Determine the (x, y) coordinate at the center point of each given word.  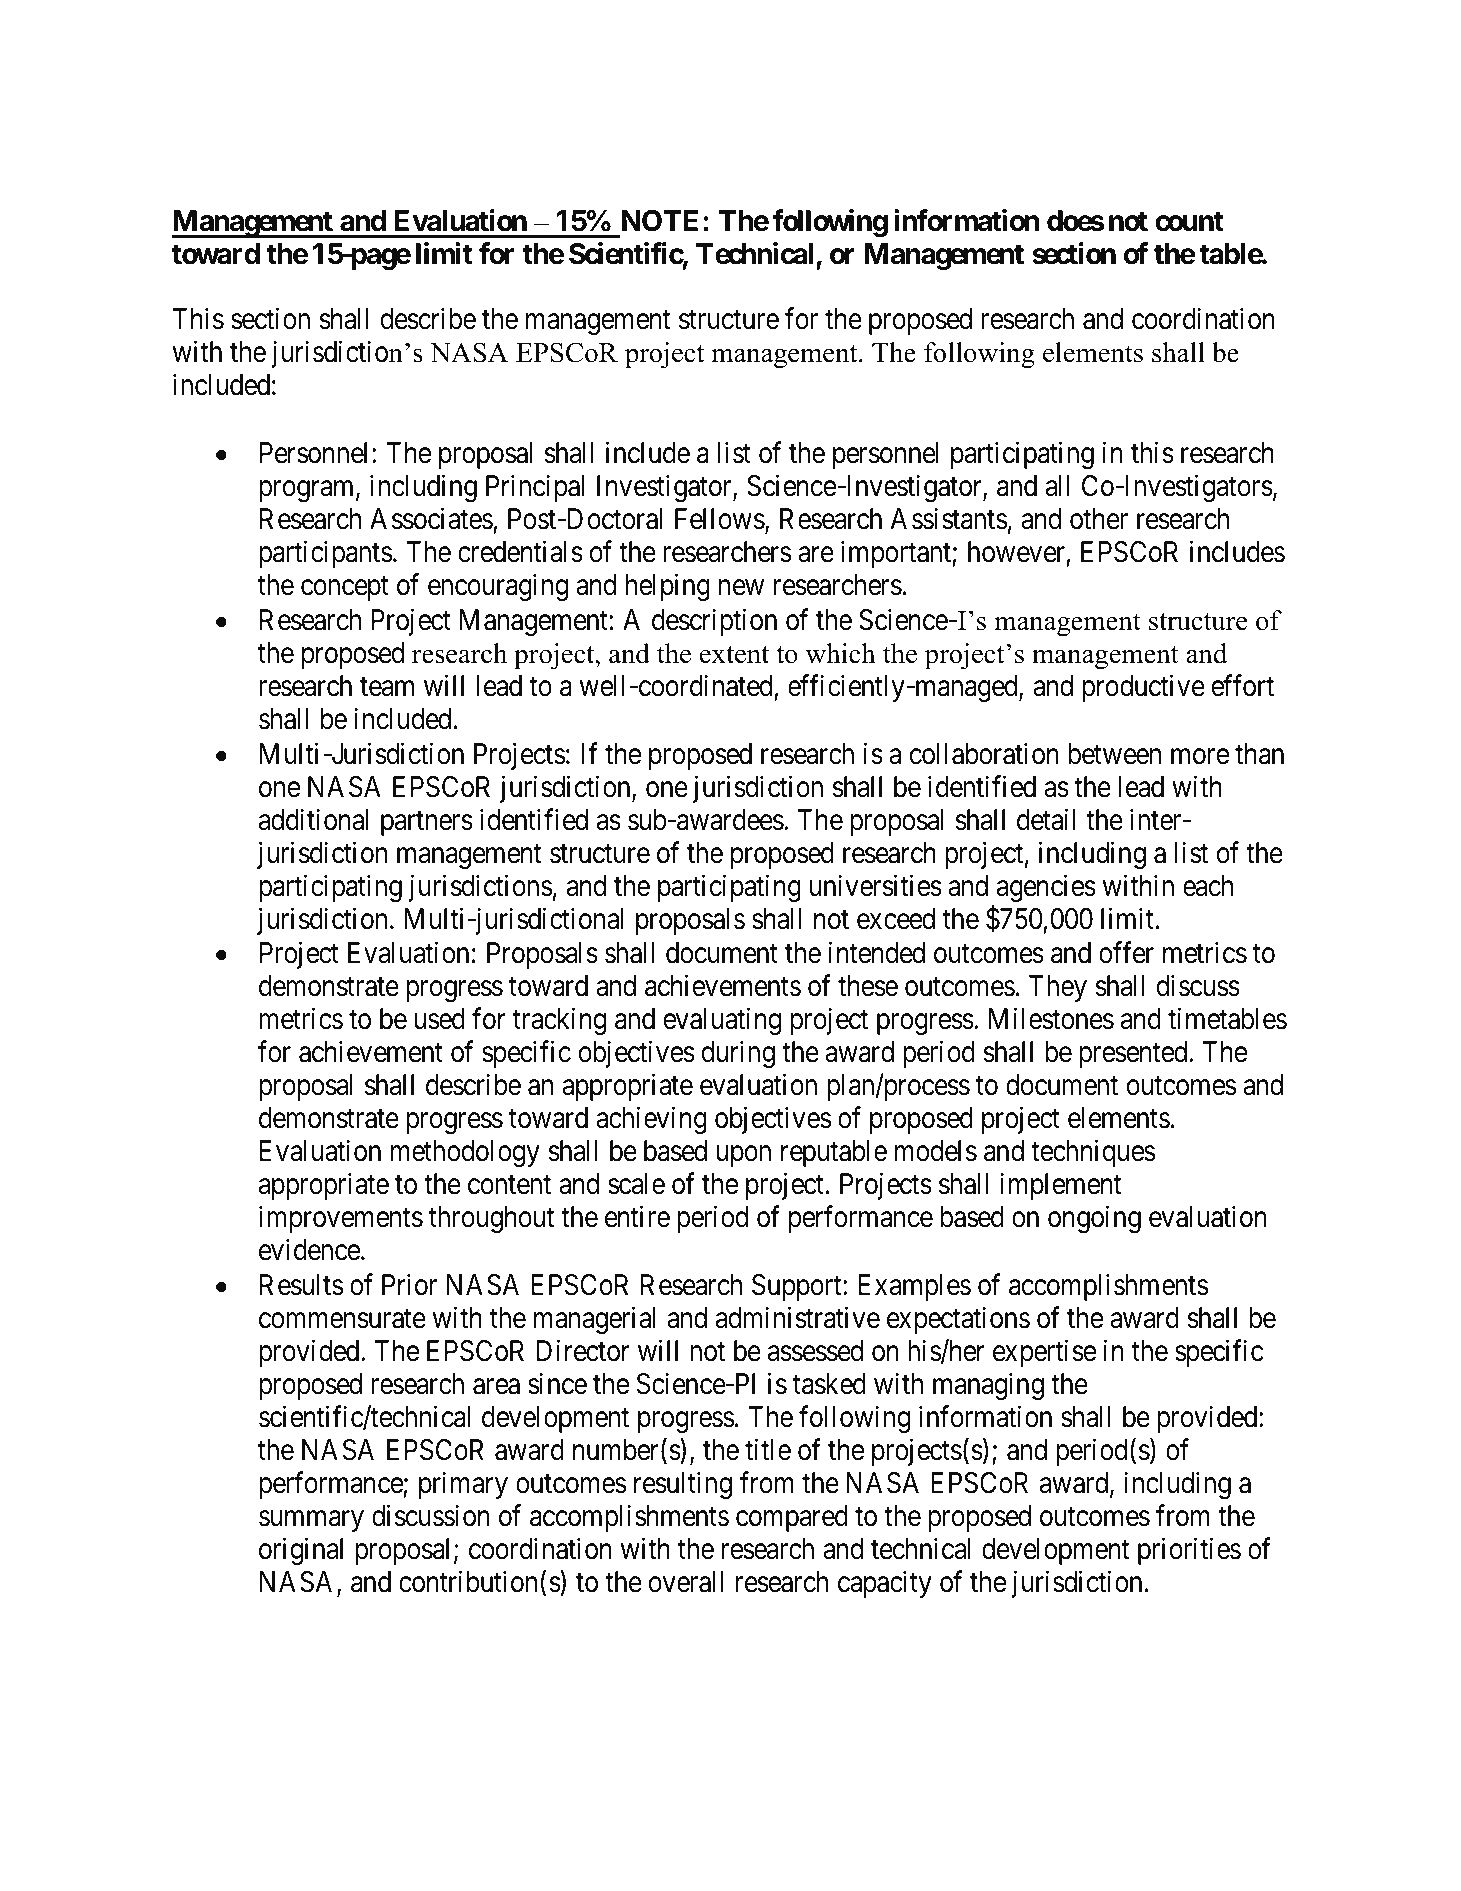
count (1189, 221)
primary (463, 1485)
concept (345, 588)
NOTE (660, 221)
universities (876, 885)
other (1099, 519)
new (741, 588)
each (1208, 886)
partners (427, 823)
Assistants (948, 518)
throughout (492, 1219)
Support (798, 1287)
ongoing (1094, 1219)
